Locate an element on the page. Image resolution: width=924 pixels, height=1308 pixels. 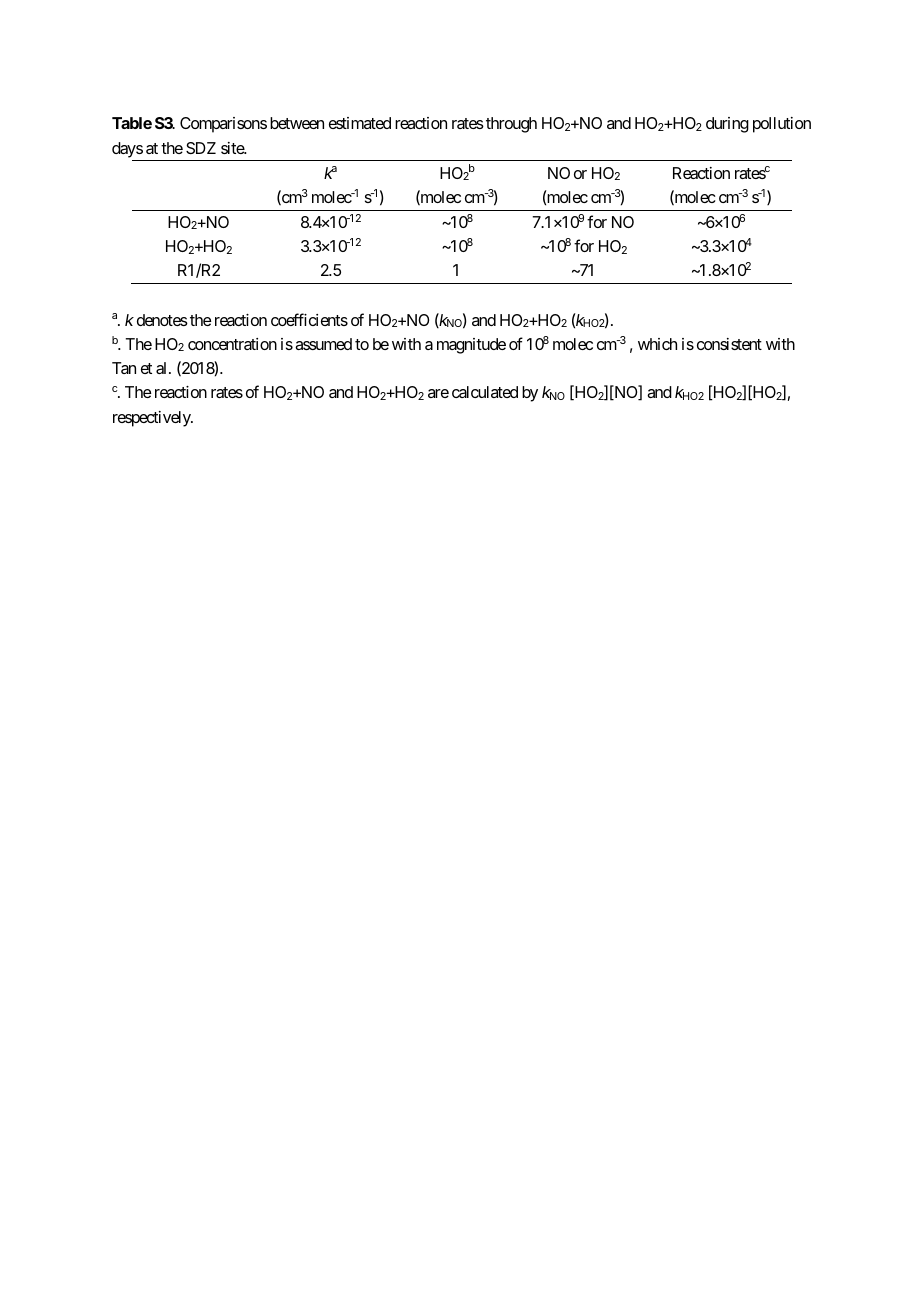
consistent is located at coordinates (729, 344).
